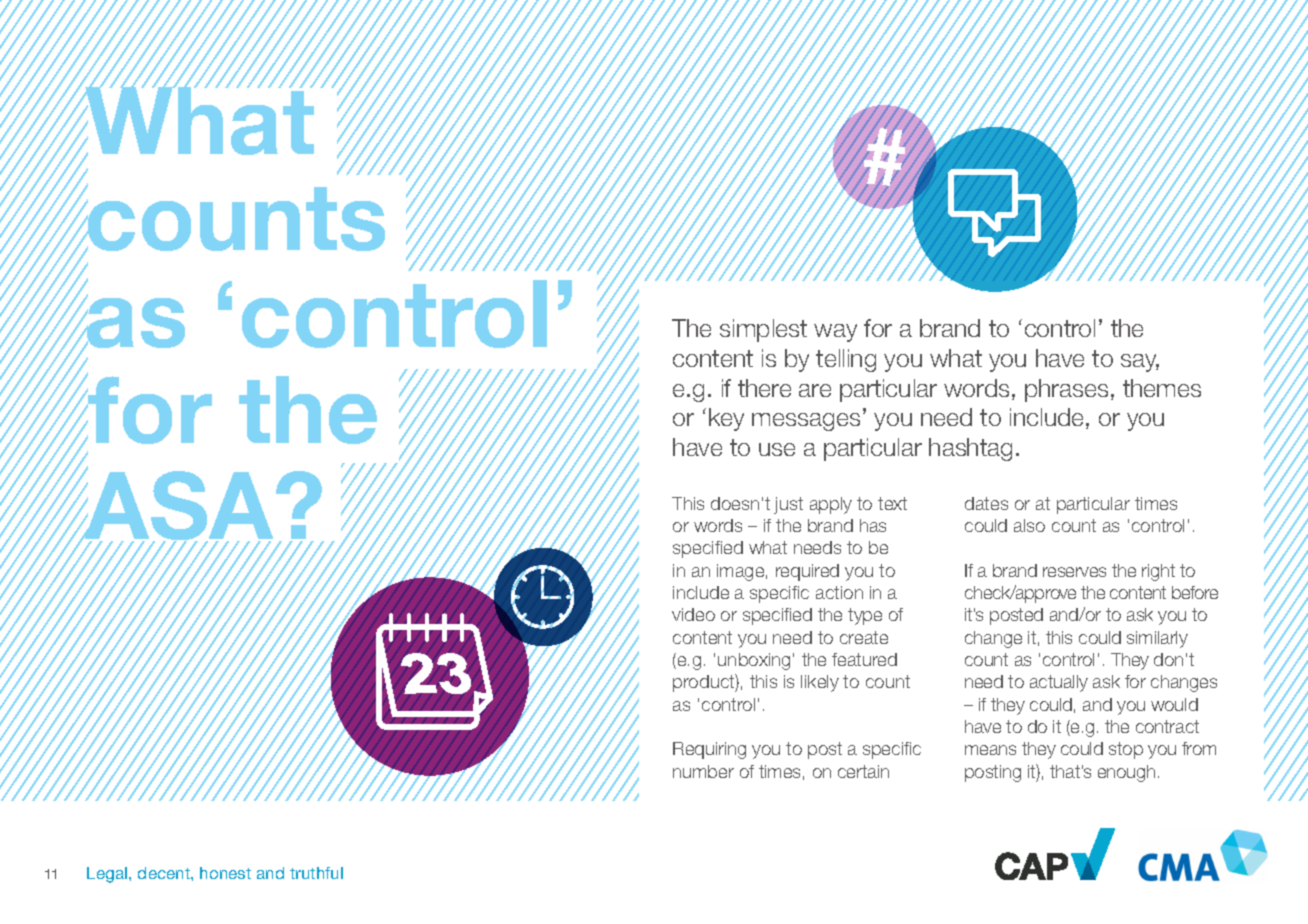  Describe the element at coordinates (835, 333) in the screenshot. I see `way` at that location.
